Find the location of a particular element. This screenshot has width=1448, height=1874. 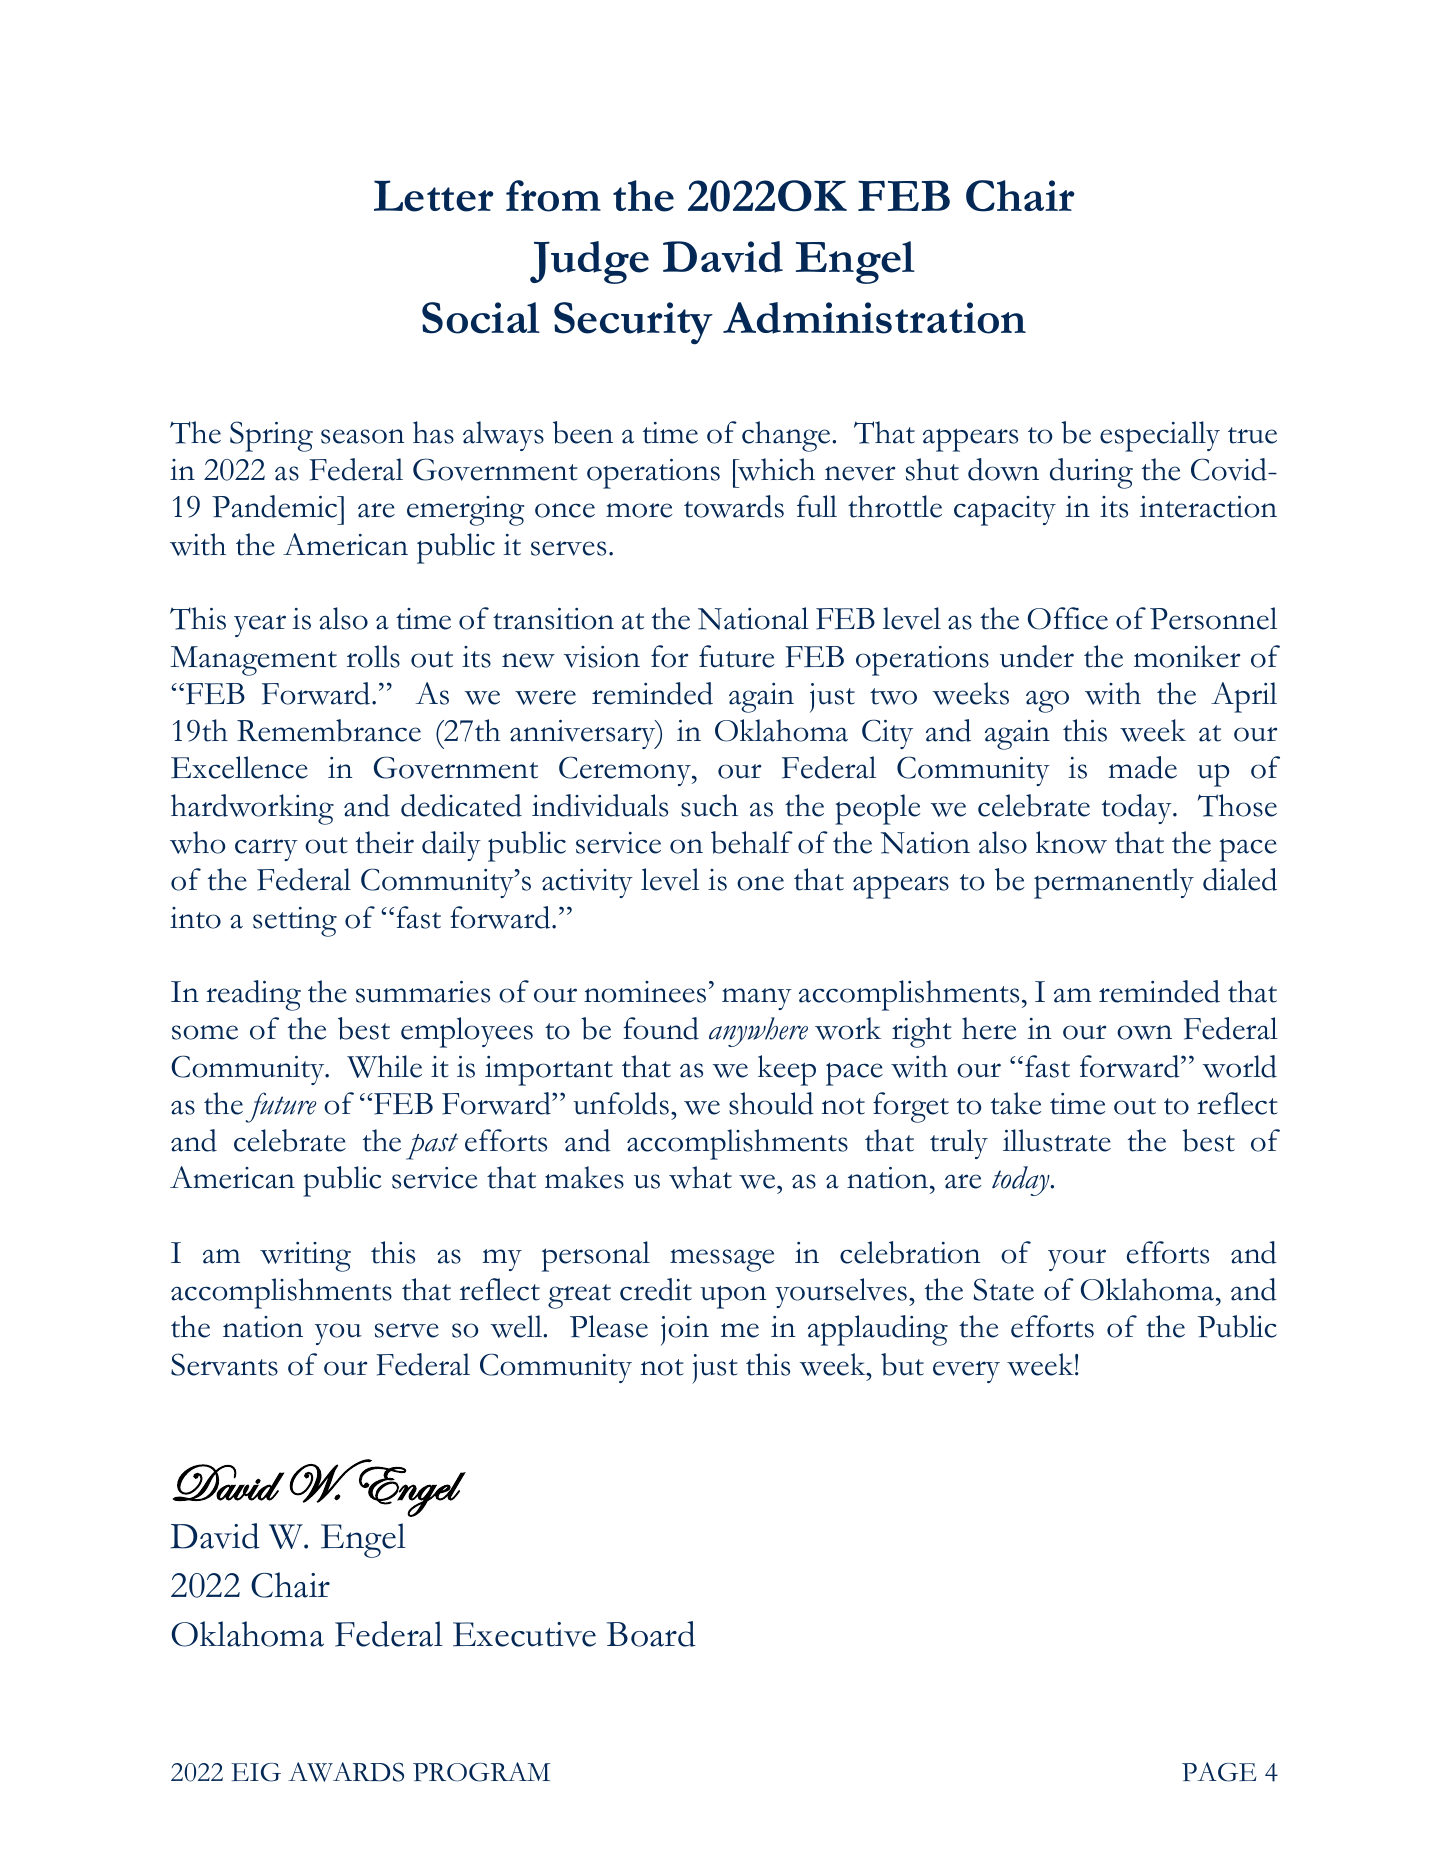

interaction is located at coordinates (1208, 507).
